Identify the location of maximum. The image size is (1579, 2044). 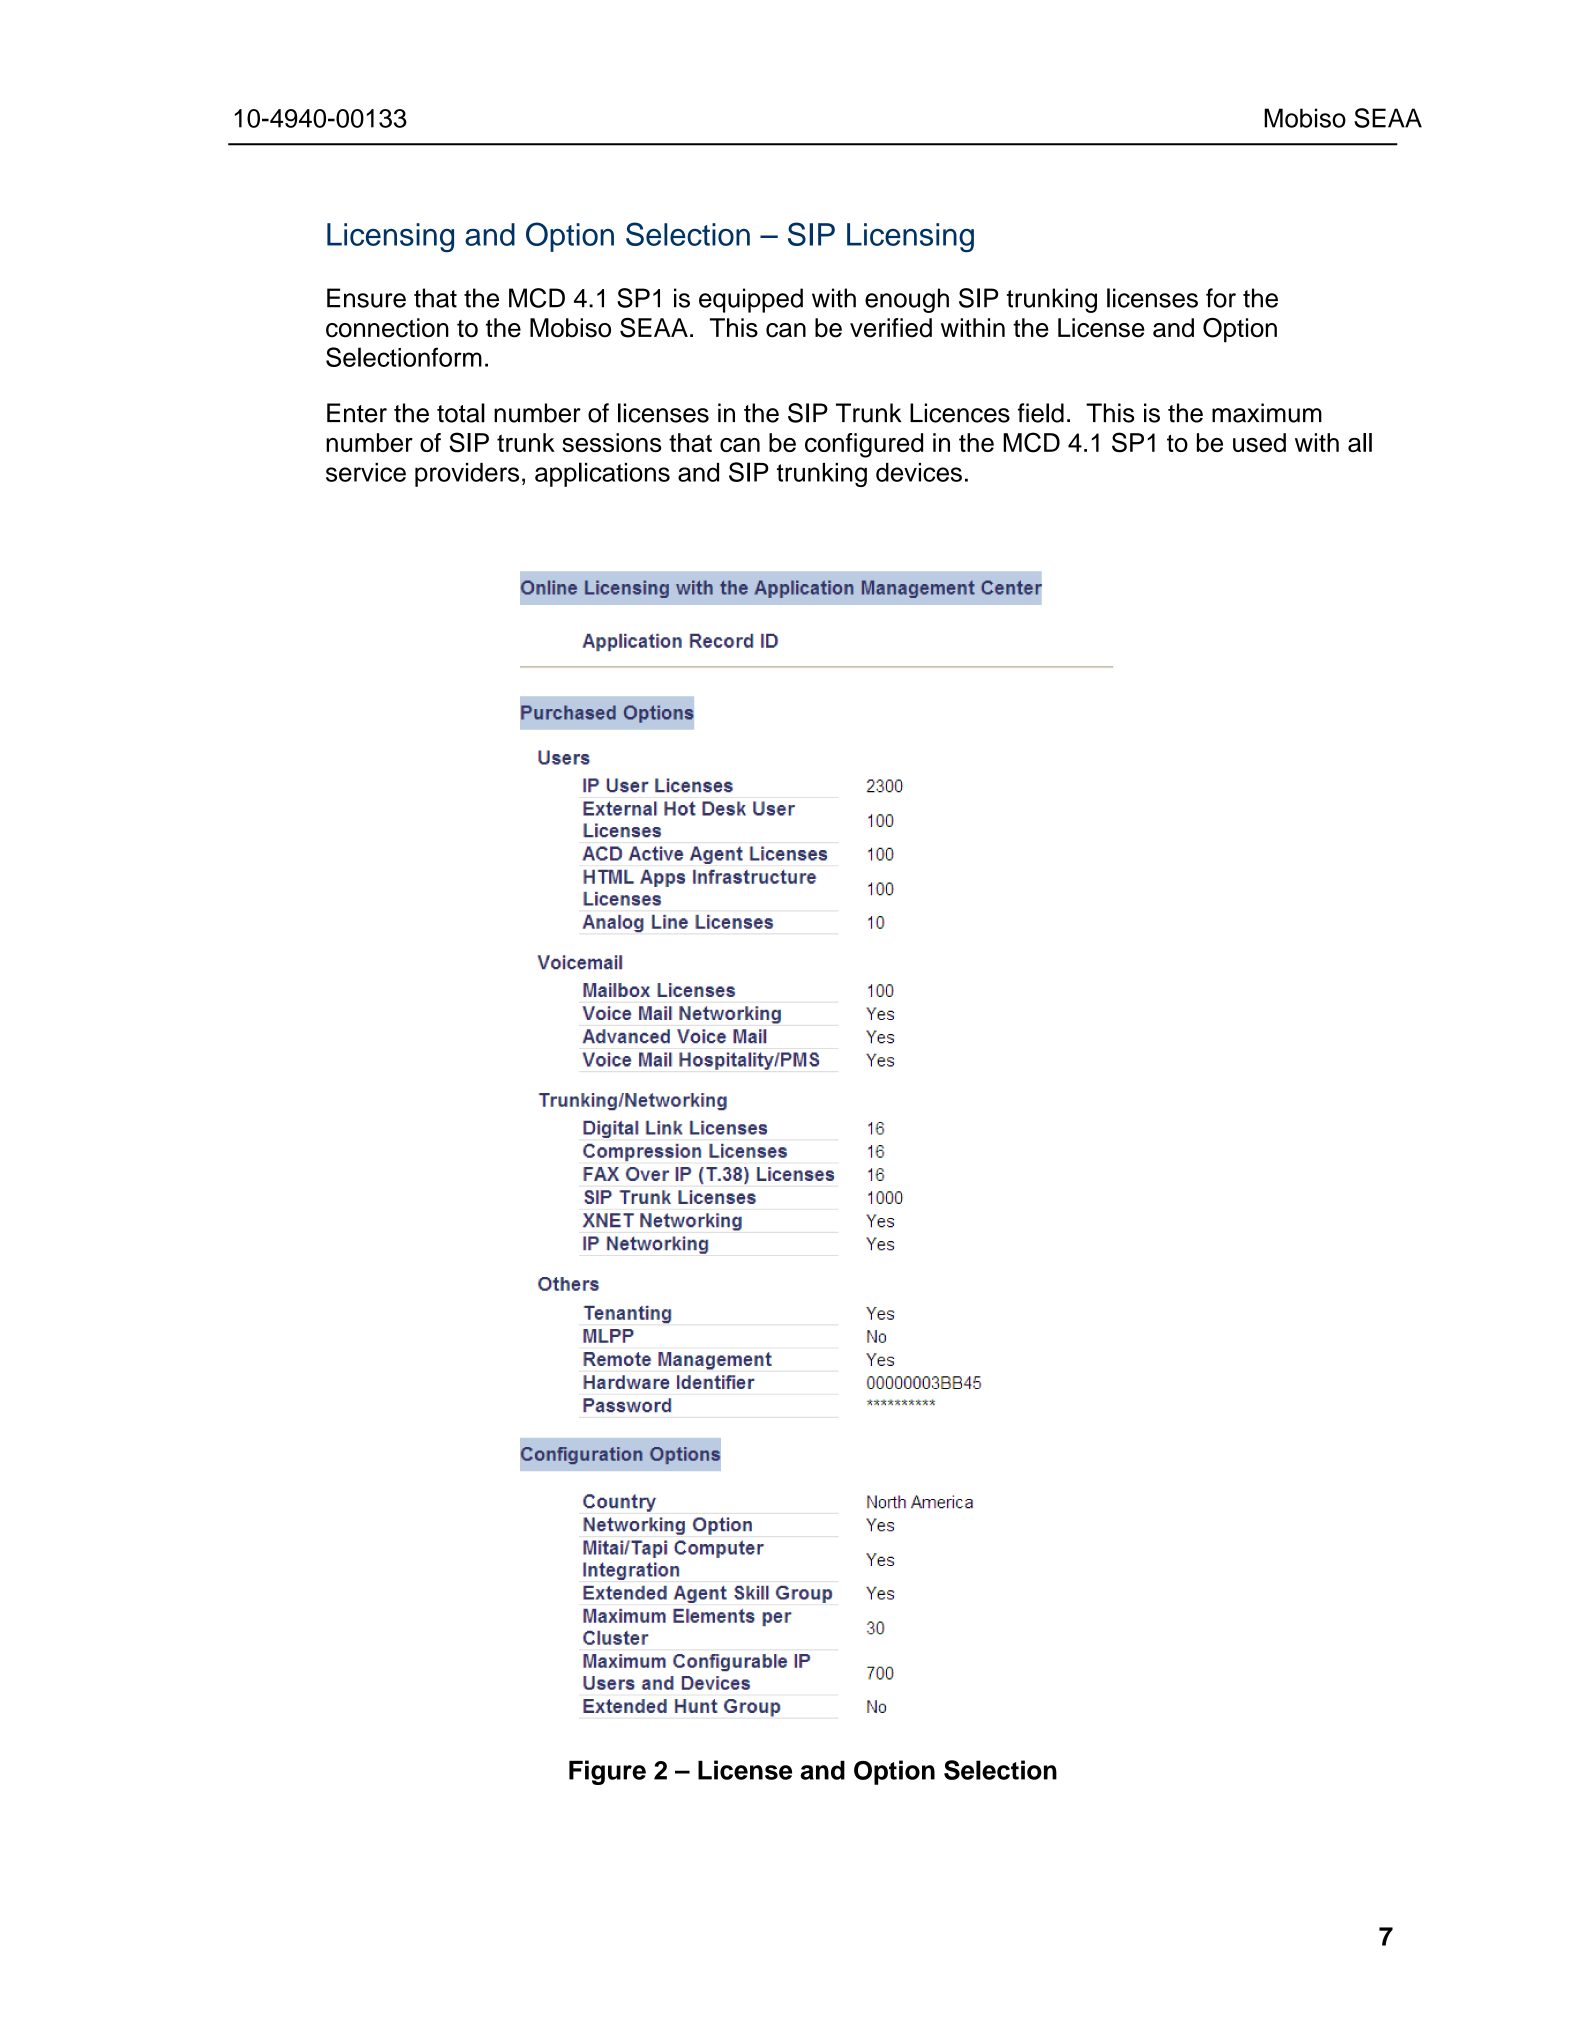
(1267, 413).
